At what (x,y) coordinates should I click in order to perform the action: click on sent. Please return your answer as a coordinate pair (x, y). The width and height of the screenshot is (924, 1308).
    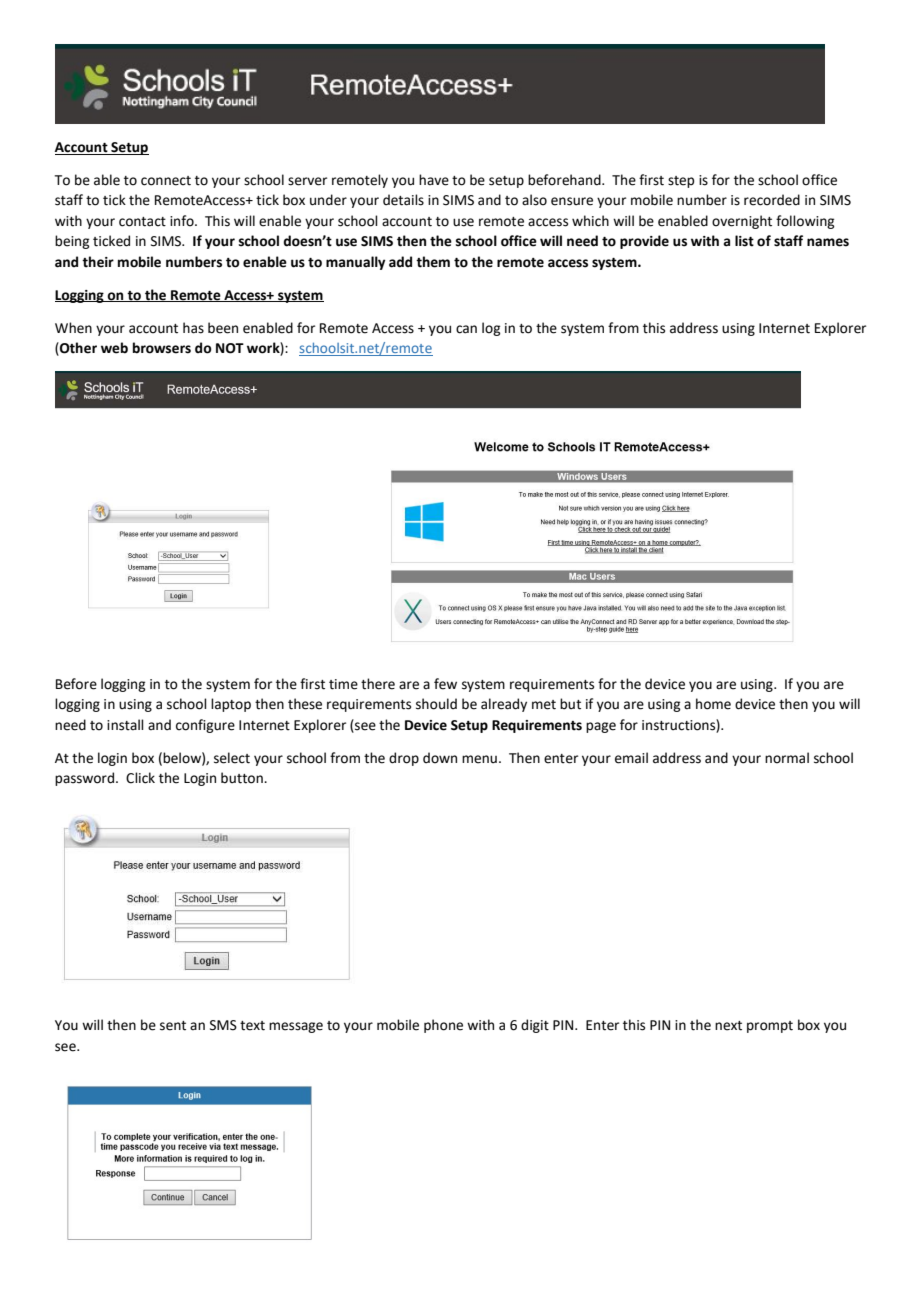
    Looking at the image, I should click on (173, 1026).
